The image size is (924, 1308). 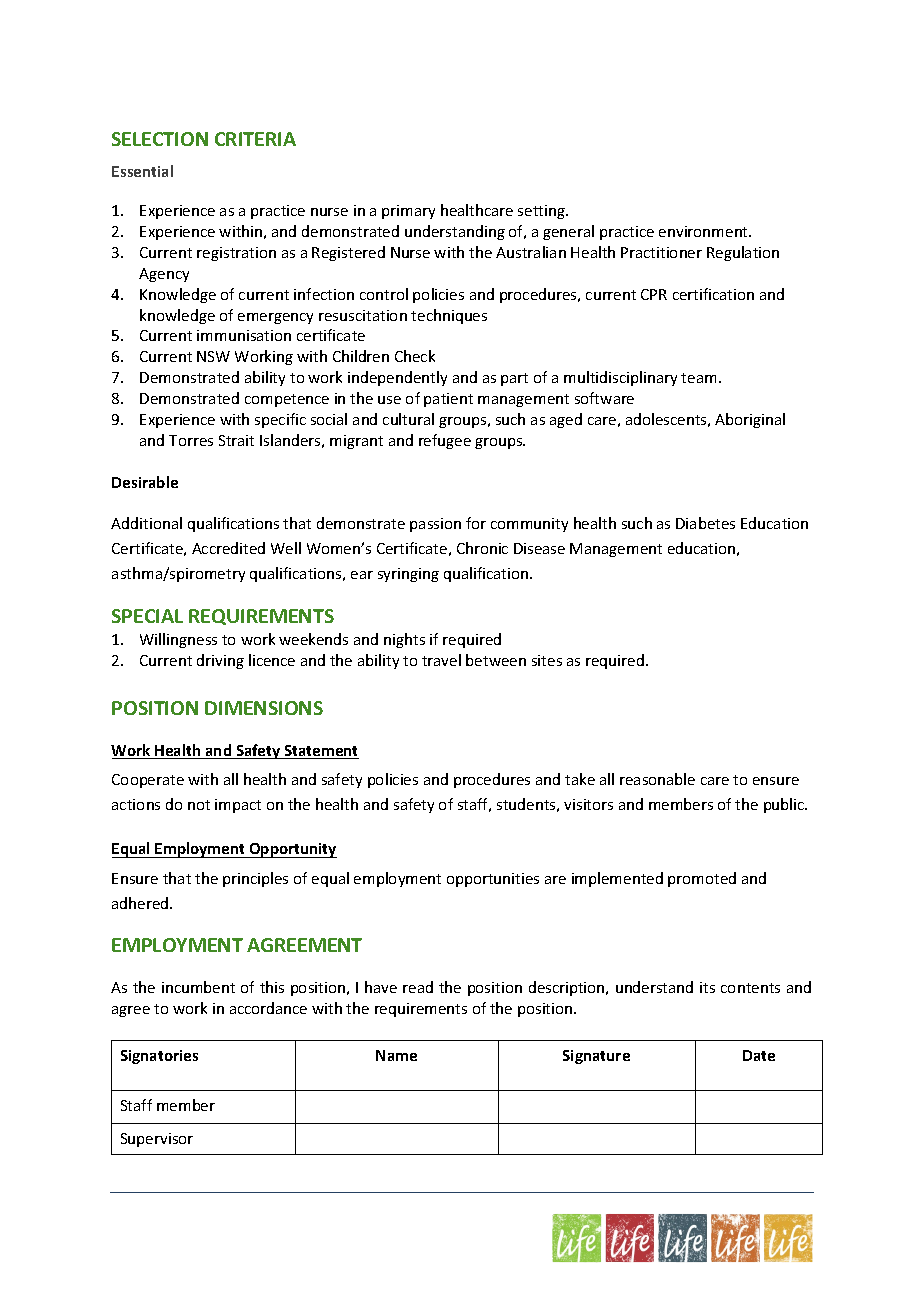 I want to click on opportunities, so click(x=493, y=880).
